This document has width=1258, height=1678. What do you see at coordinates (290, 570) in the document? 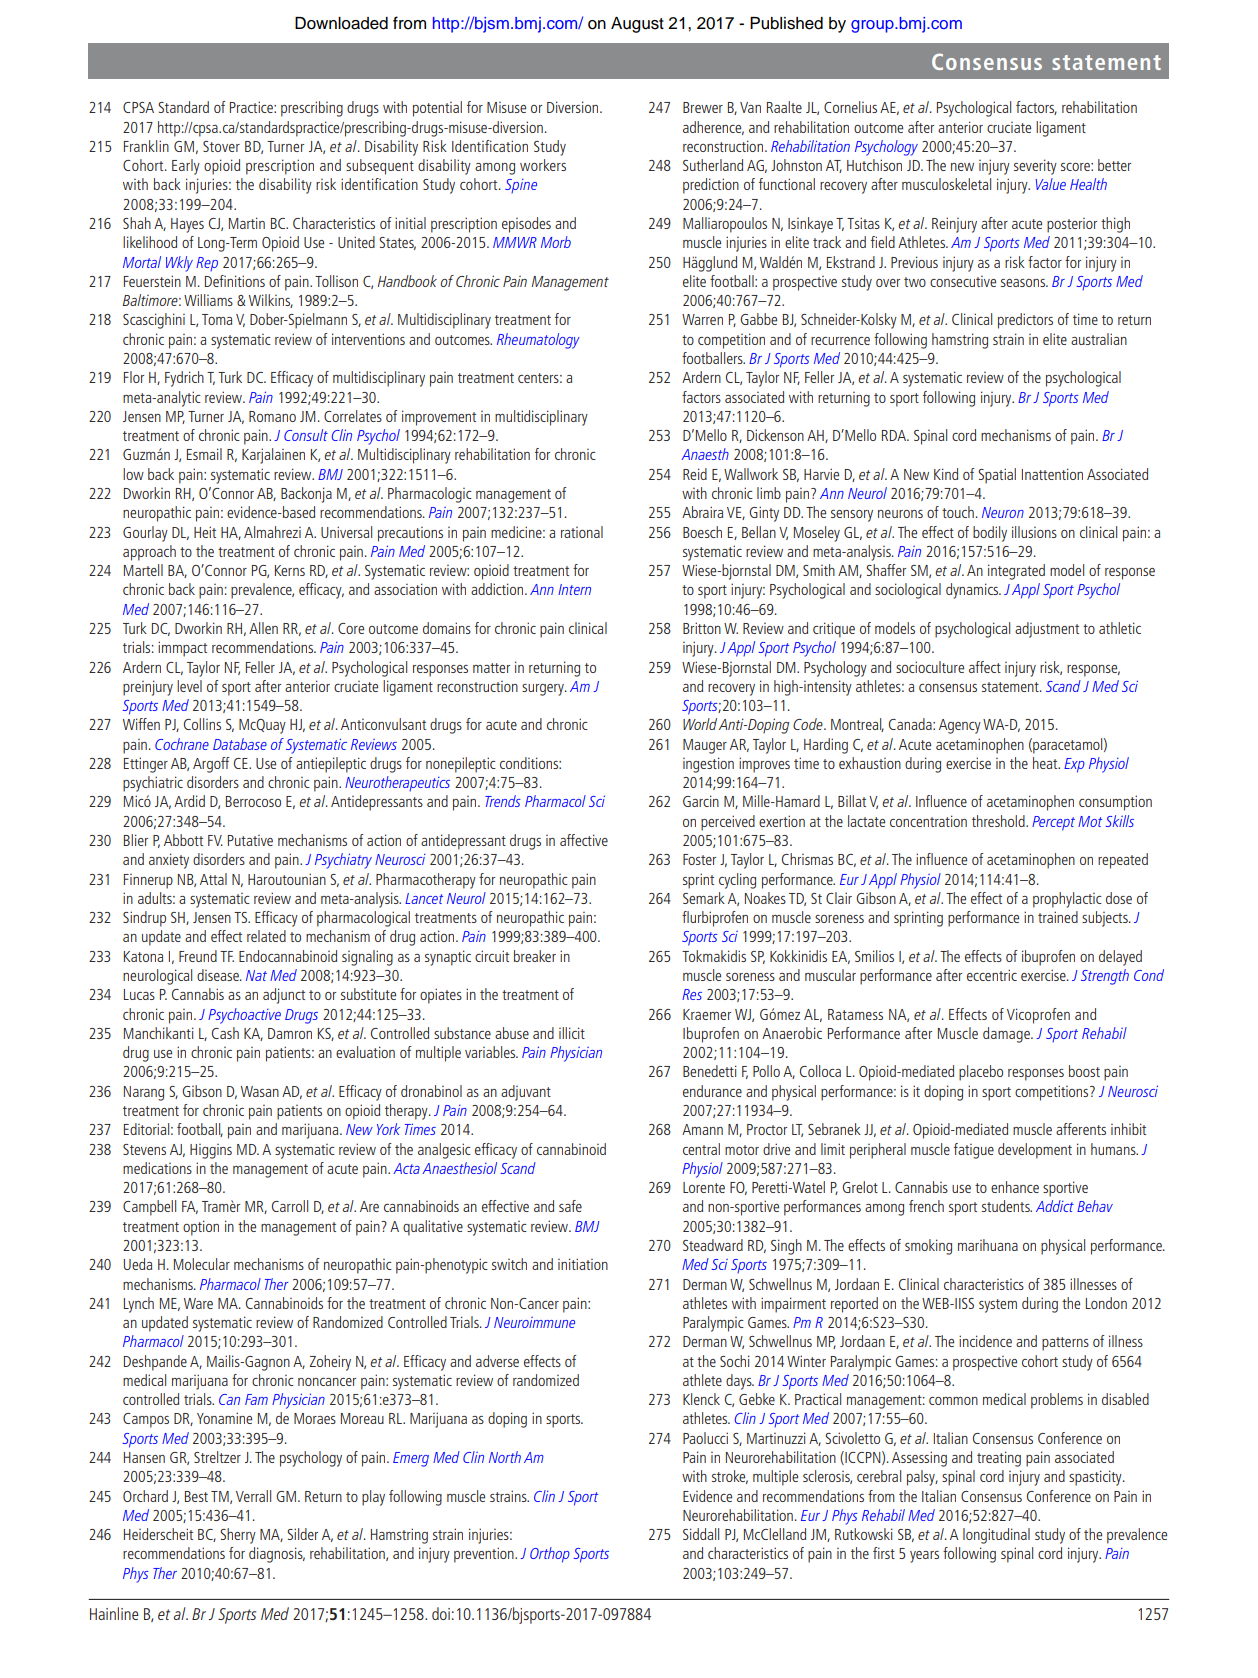
I see `Kerns` at bounding box center [290, 570].
